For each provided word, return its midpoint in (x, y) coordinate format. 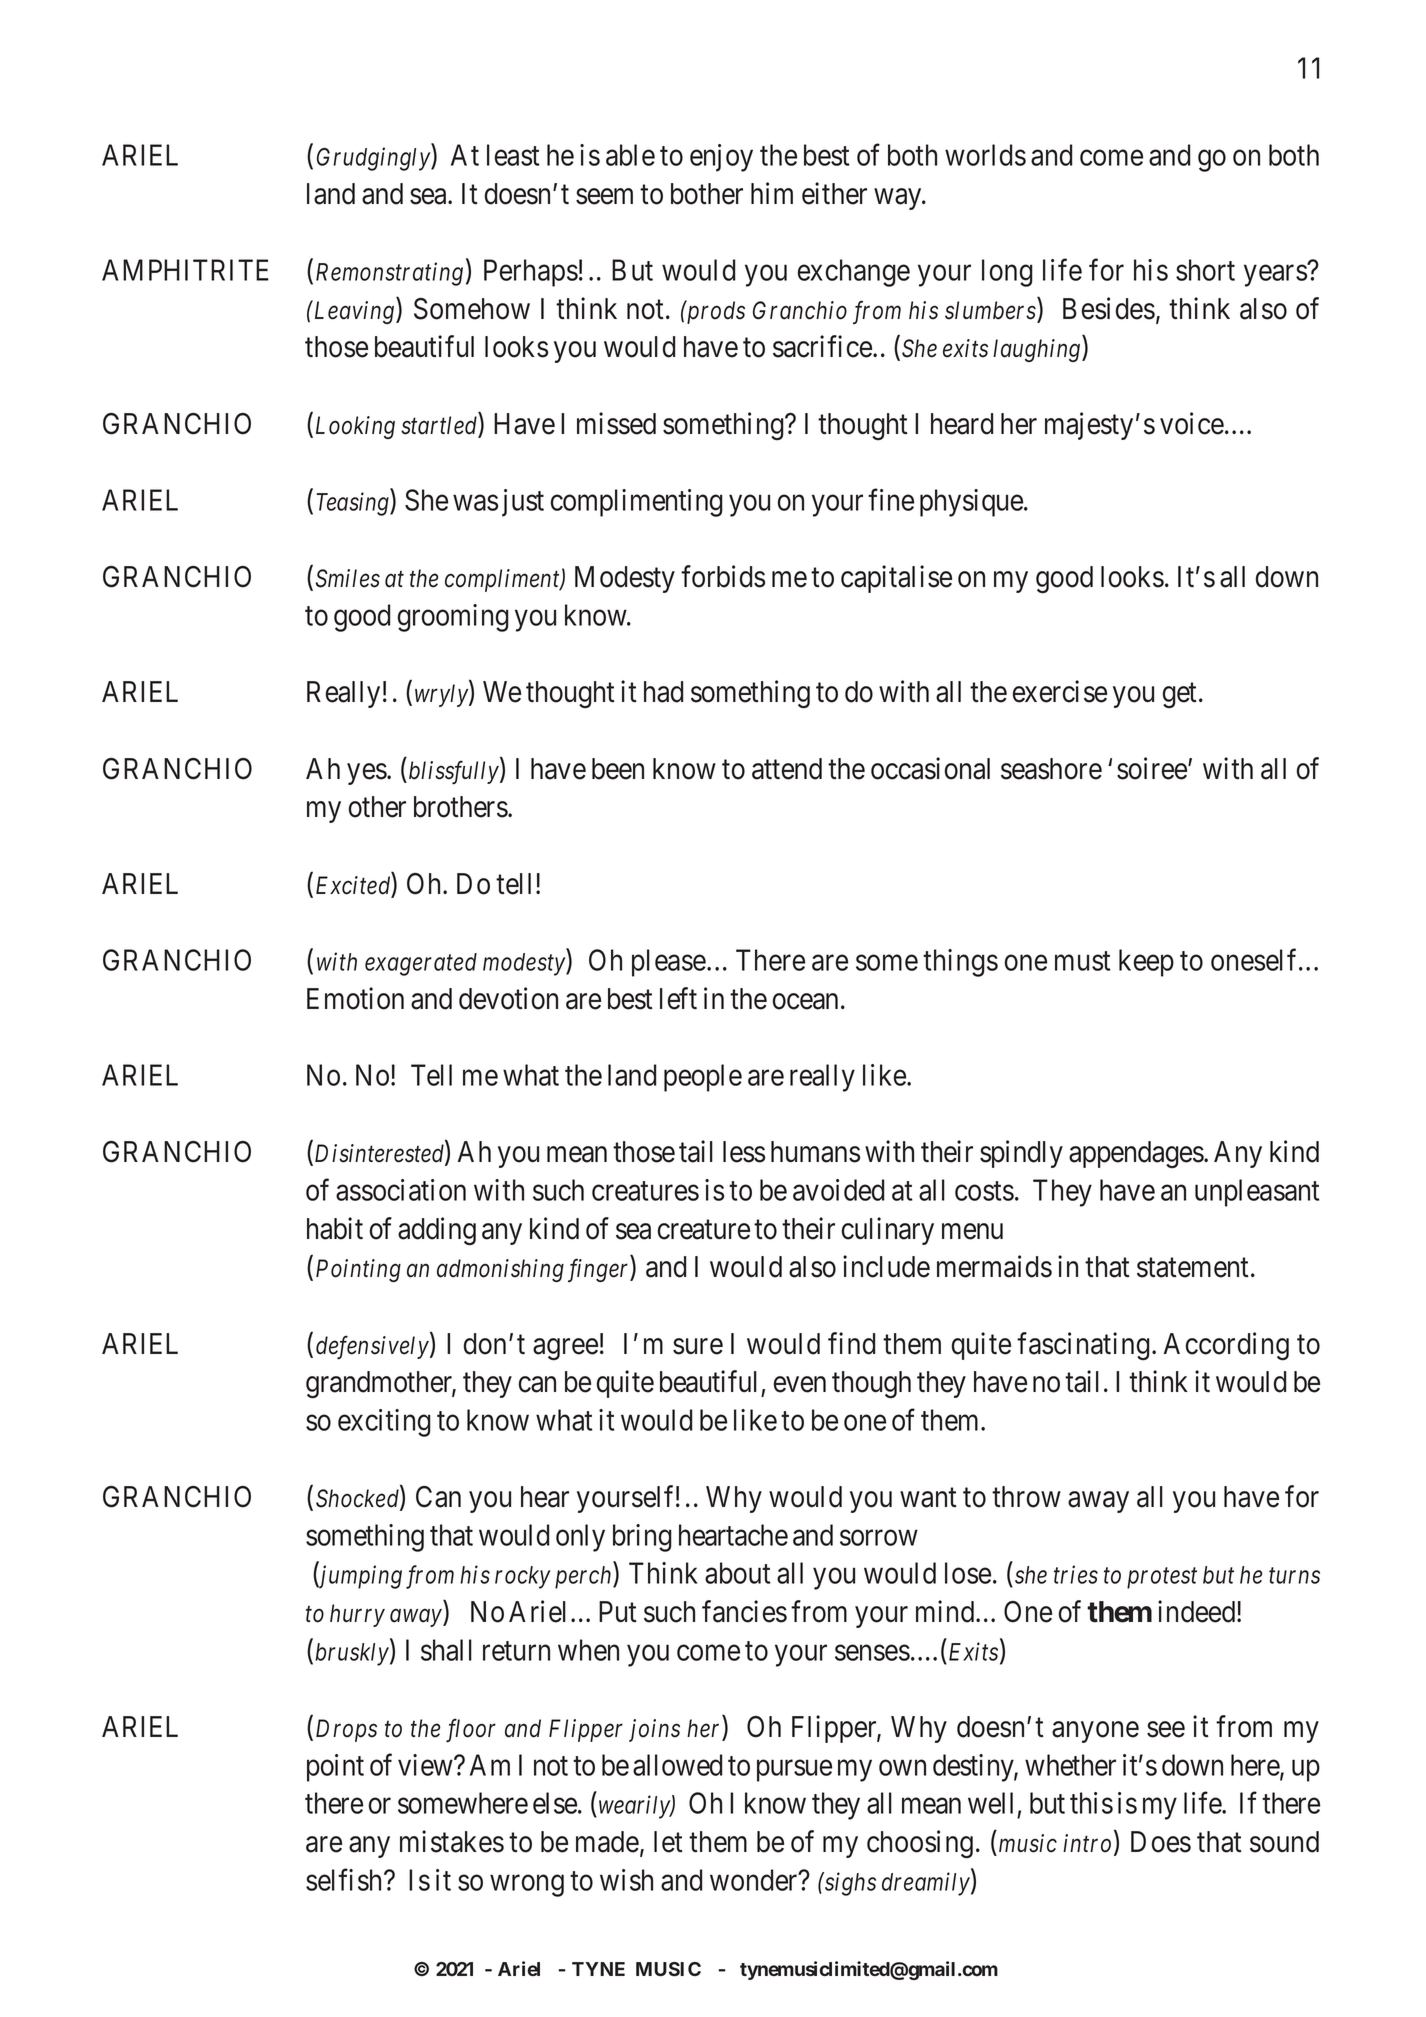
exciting (384, 1423)
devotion (508, 998)
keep (1146, 963)
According (1226, 1346)
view (426, 1765)
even (799, 1385)
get (1180, 695)
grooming (453, 618)
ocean (805, 1001)
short (1205, 270)
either (834, 193)
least (513, 155)
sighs (849, 1884)
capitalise (896, 579)
